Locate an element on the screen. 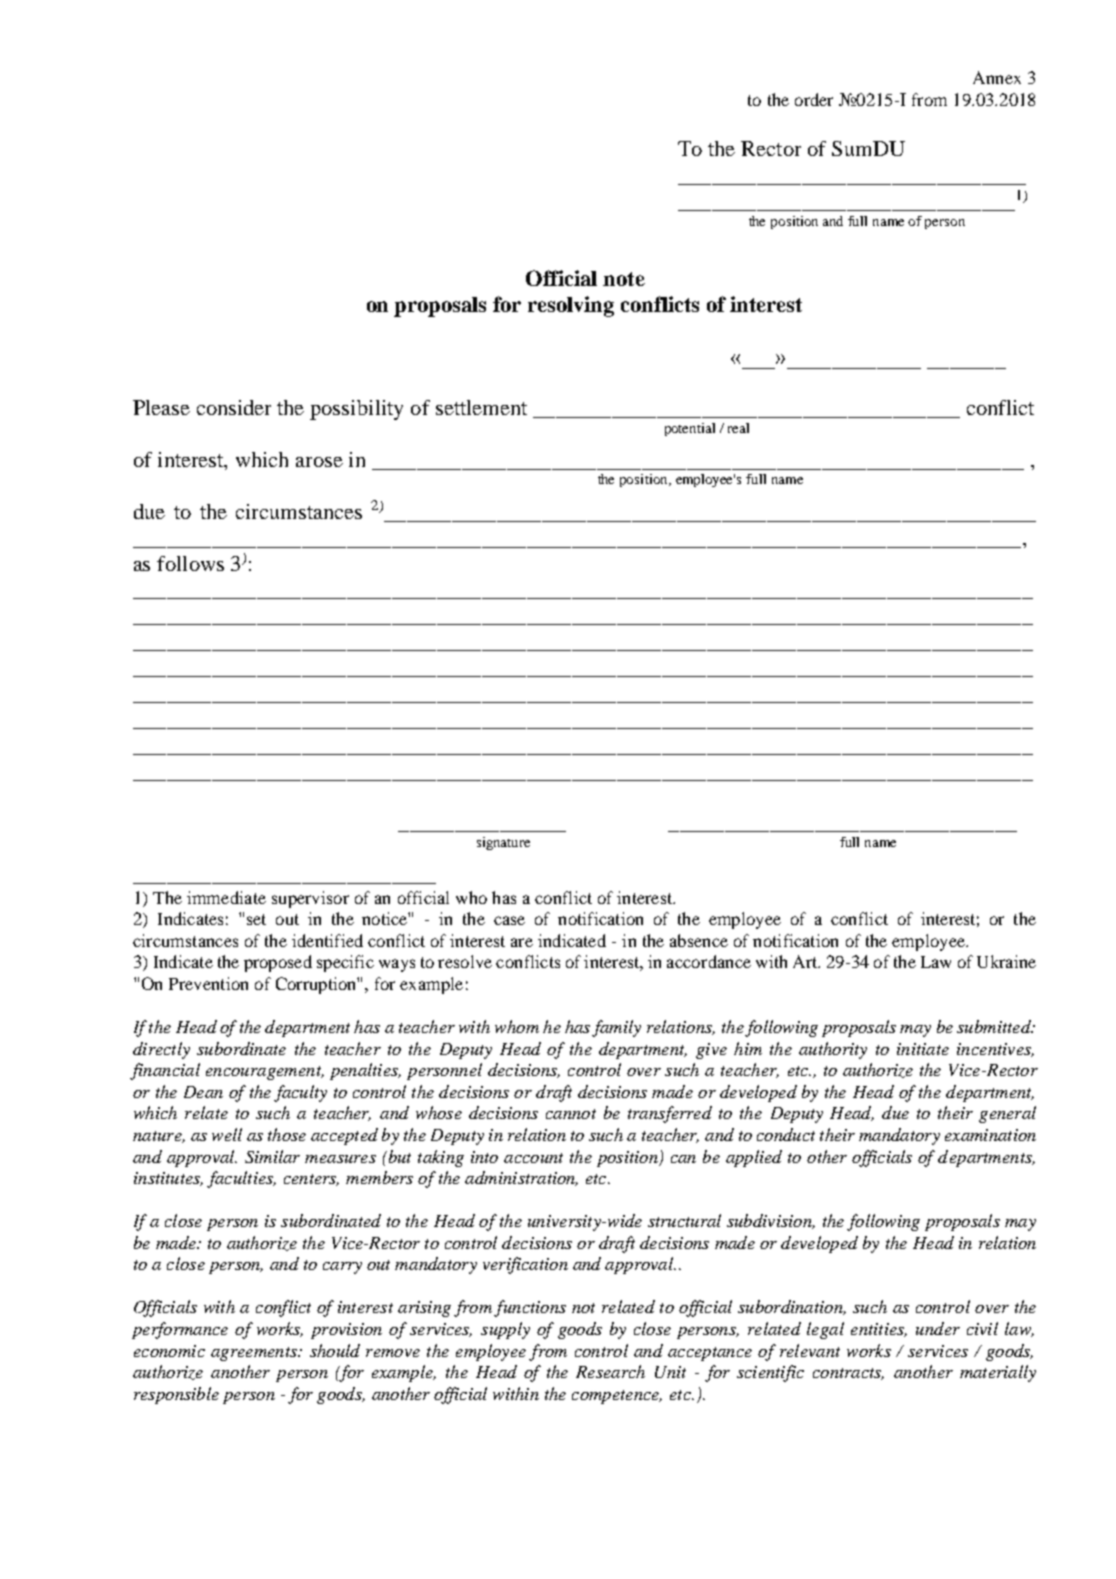 The height and width of the screenshot is (1579, 1116). encouragement is located at coordinates (265, 1073).
